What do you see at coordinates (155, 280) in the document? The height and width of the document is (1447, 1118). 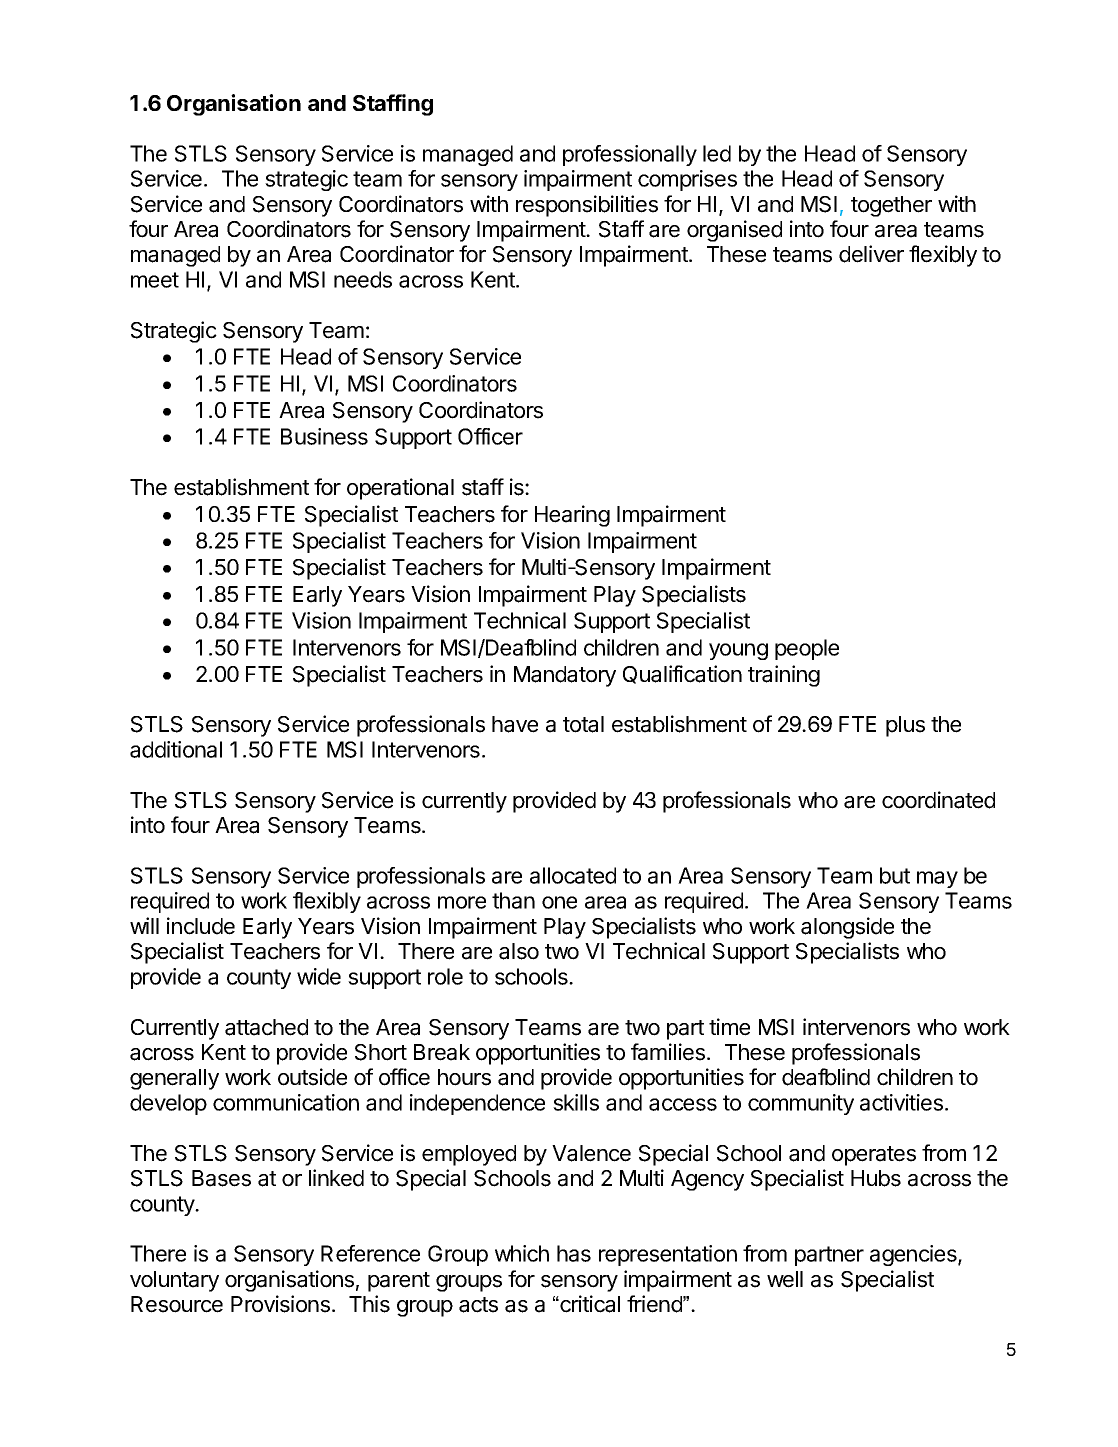 I see `meet` at bounding box center [155, 280].
